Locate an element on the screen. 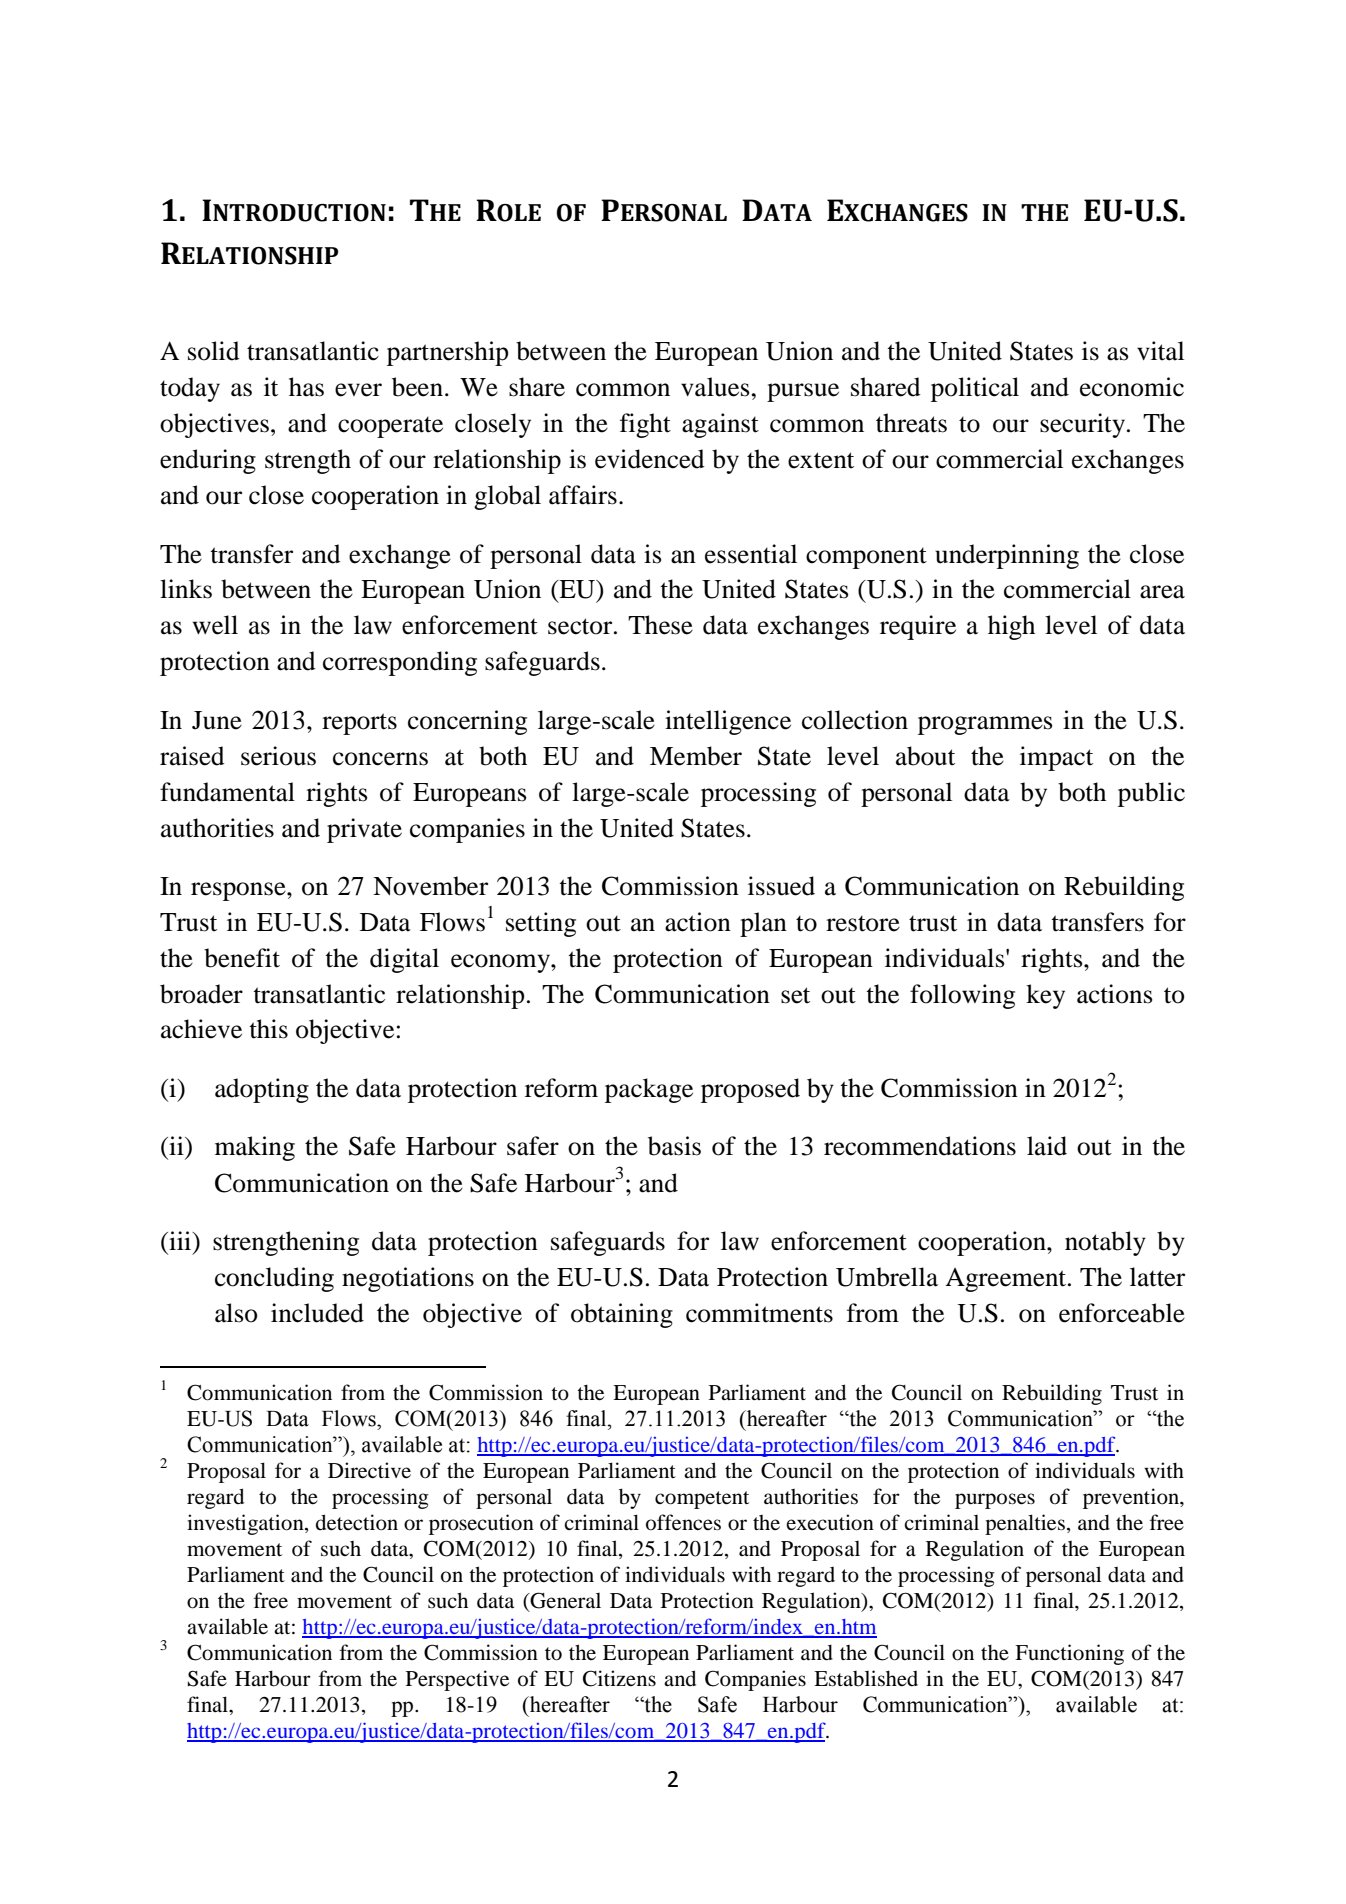 Image resolution: width=1346 pixels, height=1904 pixels. basis is located at coordinates (674, 1146).
